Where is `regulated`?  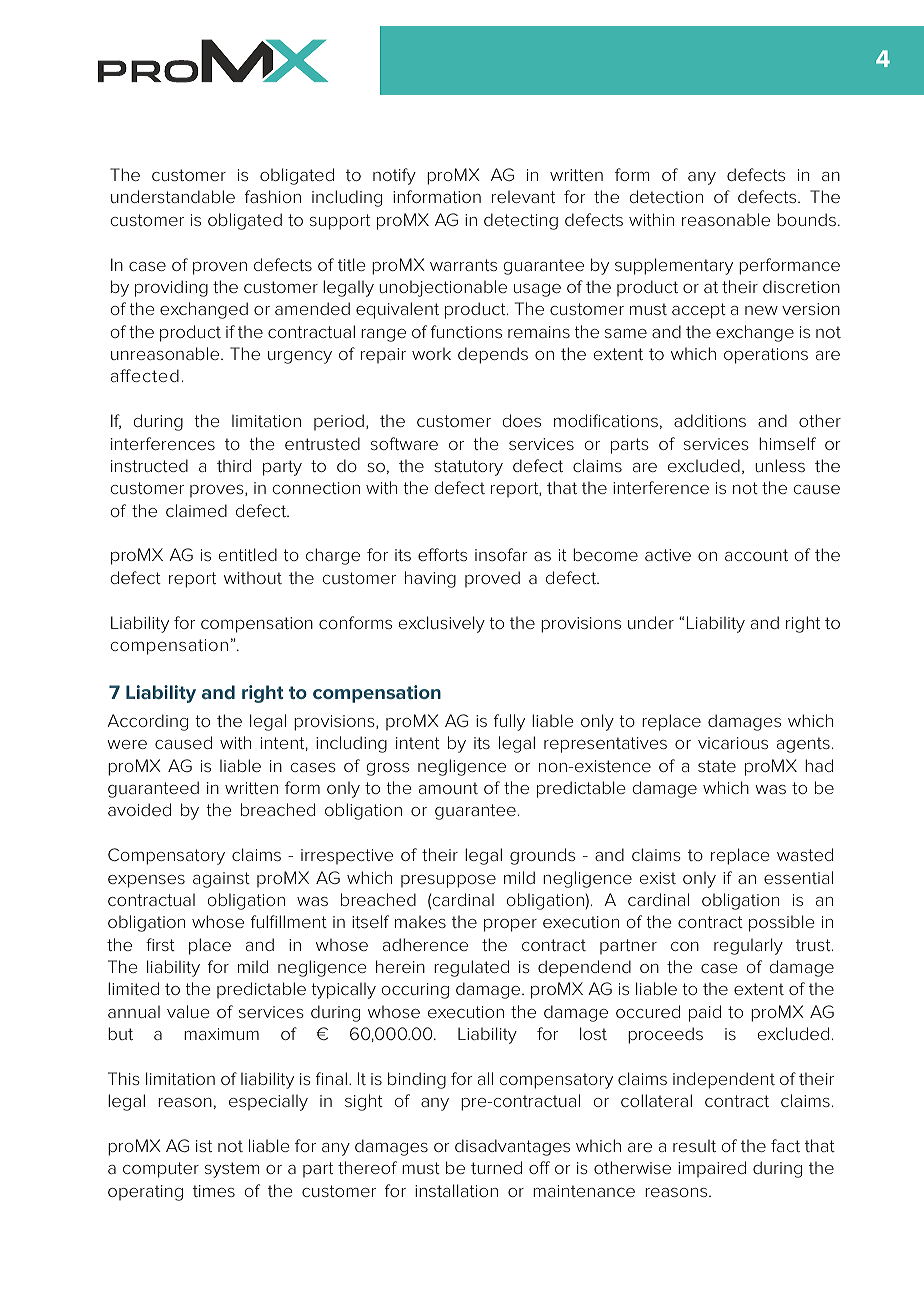 regulated is located at coordinates (471, 968).
